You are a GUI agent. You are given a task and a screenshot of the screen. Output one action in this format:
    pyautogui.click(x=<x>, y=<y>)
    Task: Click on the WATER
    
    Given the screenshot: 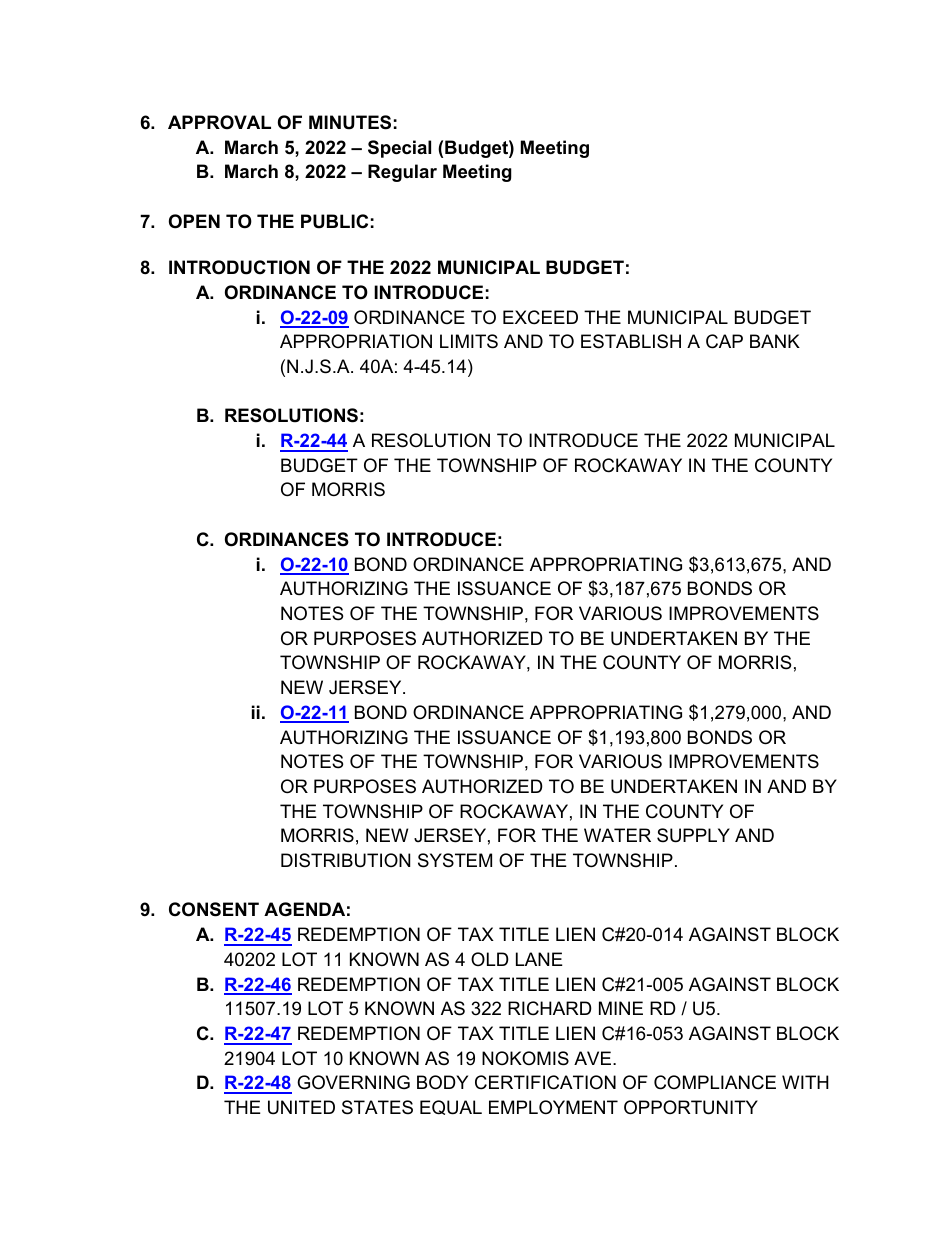 What is the action you would take?
    pyautogui.click(x=617, y=835)
